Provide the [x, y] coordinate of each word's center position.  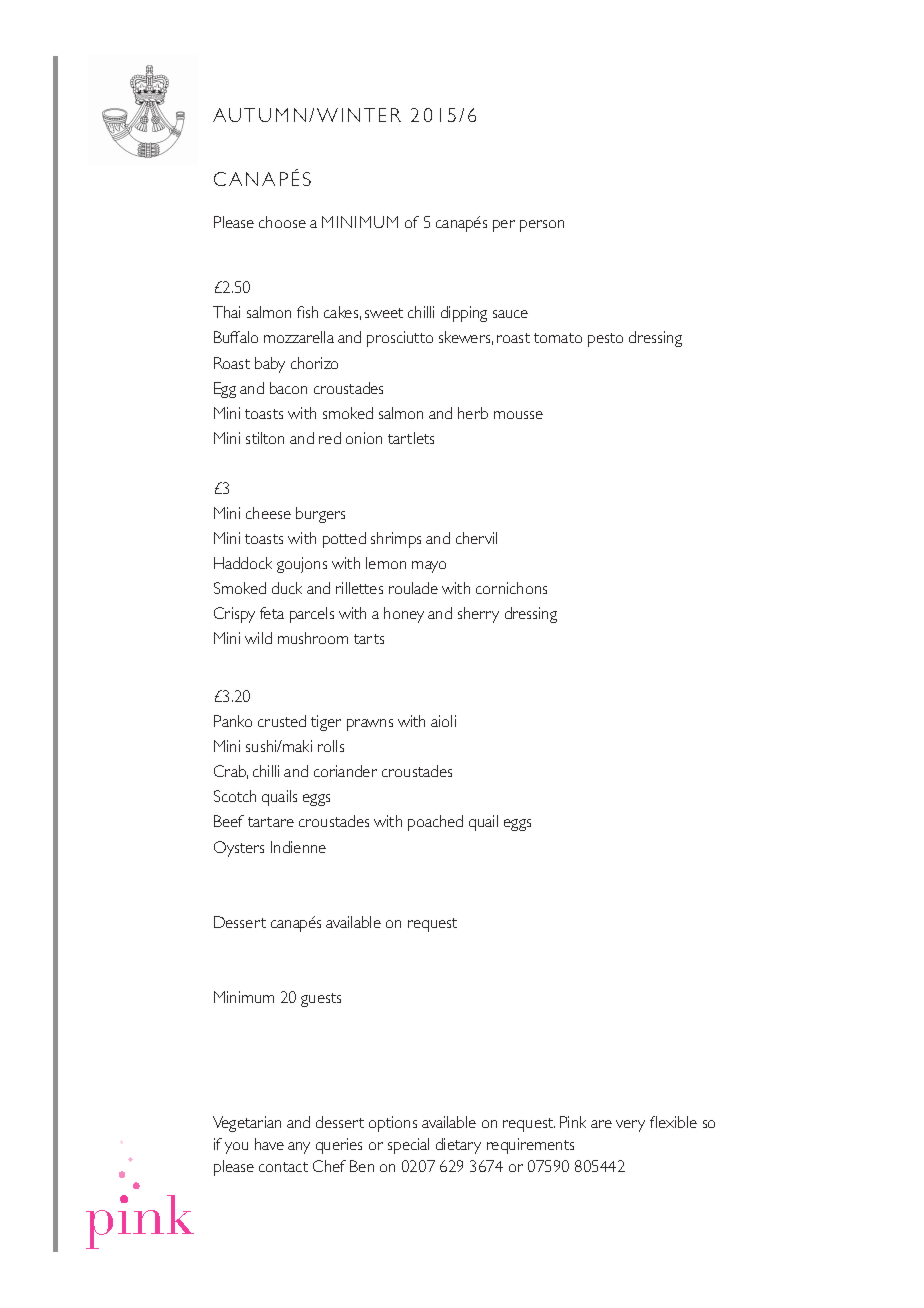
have [269, 1144]
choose [282, 222]
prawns [370, 725]
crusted [282, 721]
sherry [478, 615]
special [408, 1146]
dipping [464, 314]
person [542, 226]
